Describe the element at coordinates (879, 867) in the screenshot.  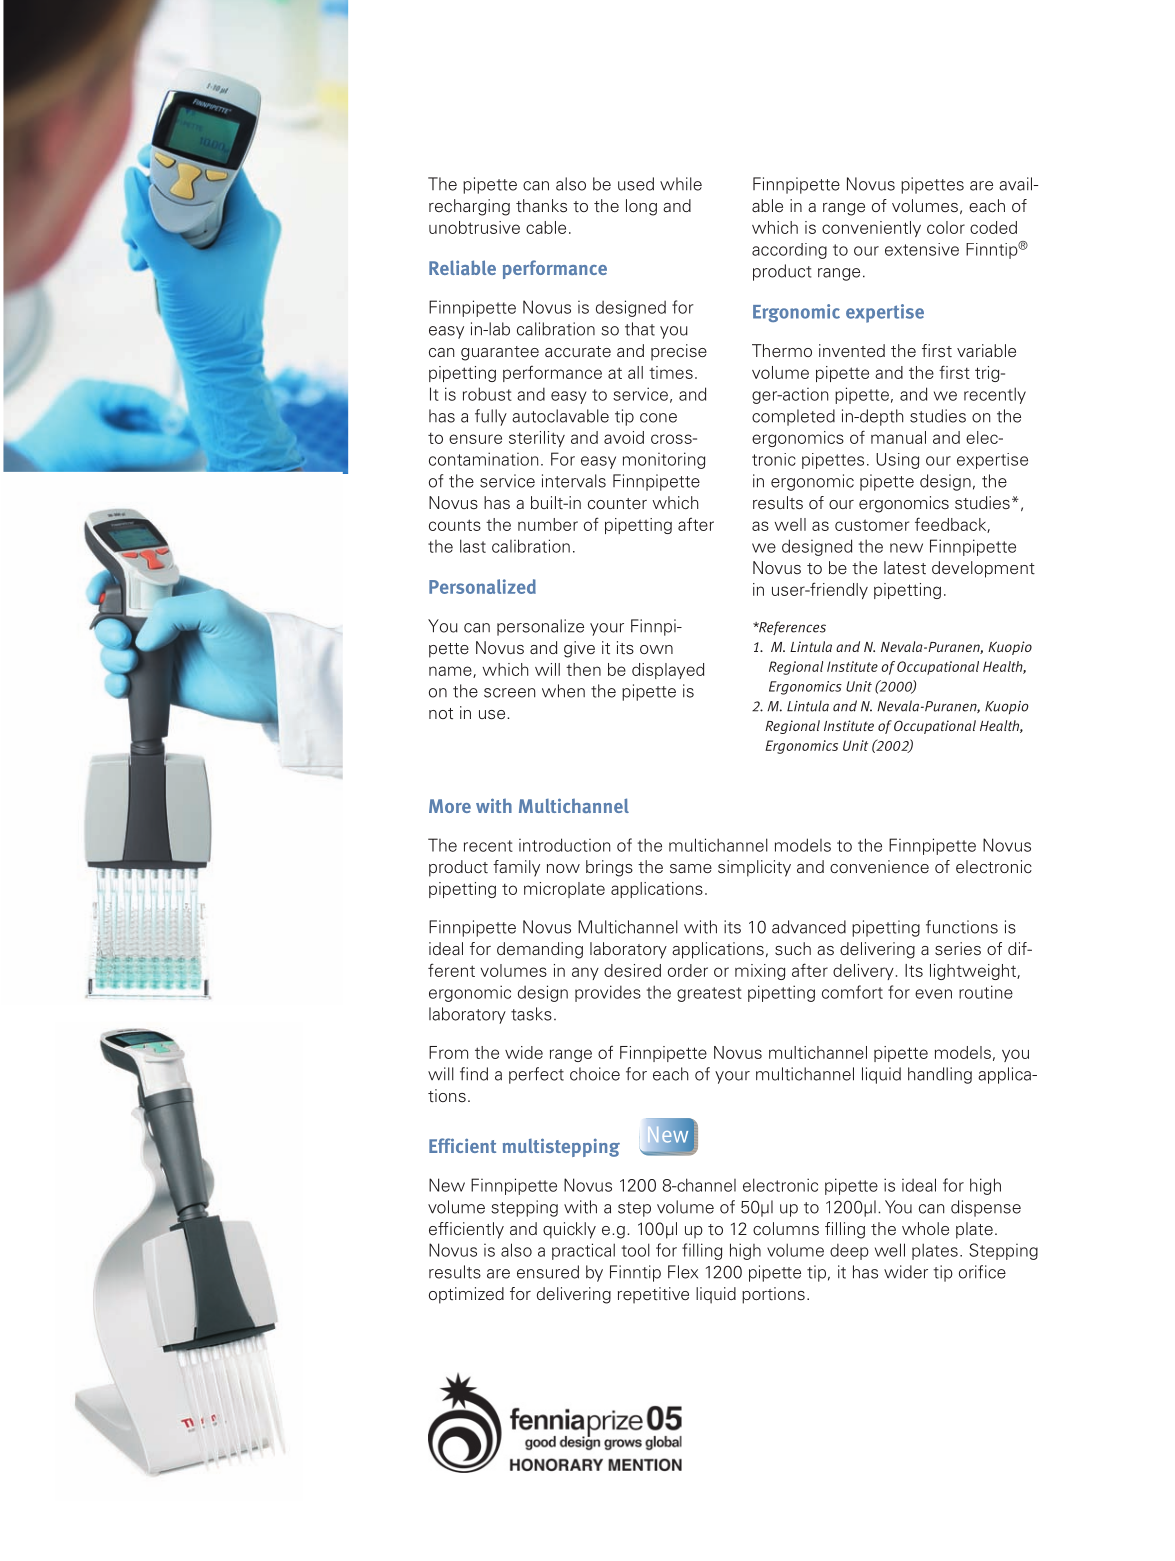
I see `convenience` at that location.
